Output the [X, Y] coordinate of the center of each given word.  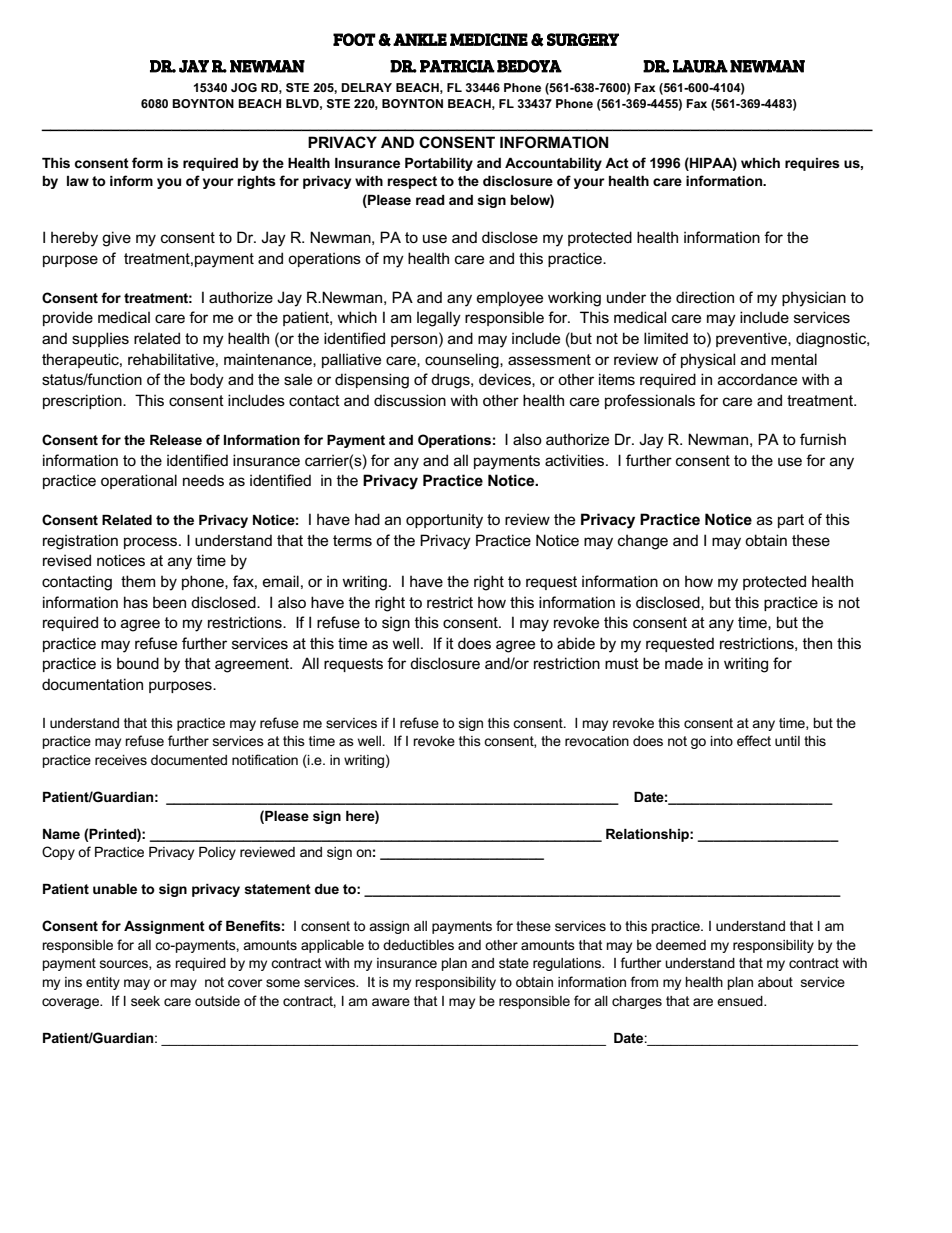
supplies [100, 339]
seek [145, 1001]
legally [439, 319]
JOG [244, 87]
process [152, 543]
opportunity [444, 521]
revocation [597, 741]
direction [705, 297]
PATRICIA [457, 66]
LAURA [700, 66]
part [791, 521]
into [722, 741]
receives [121, 760]
